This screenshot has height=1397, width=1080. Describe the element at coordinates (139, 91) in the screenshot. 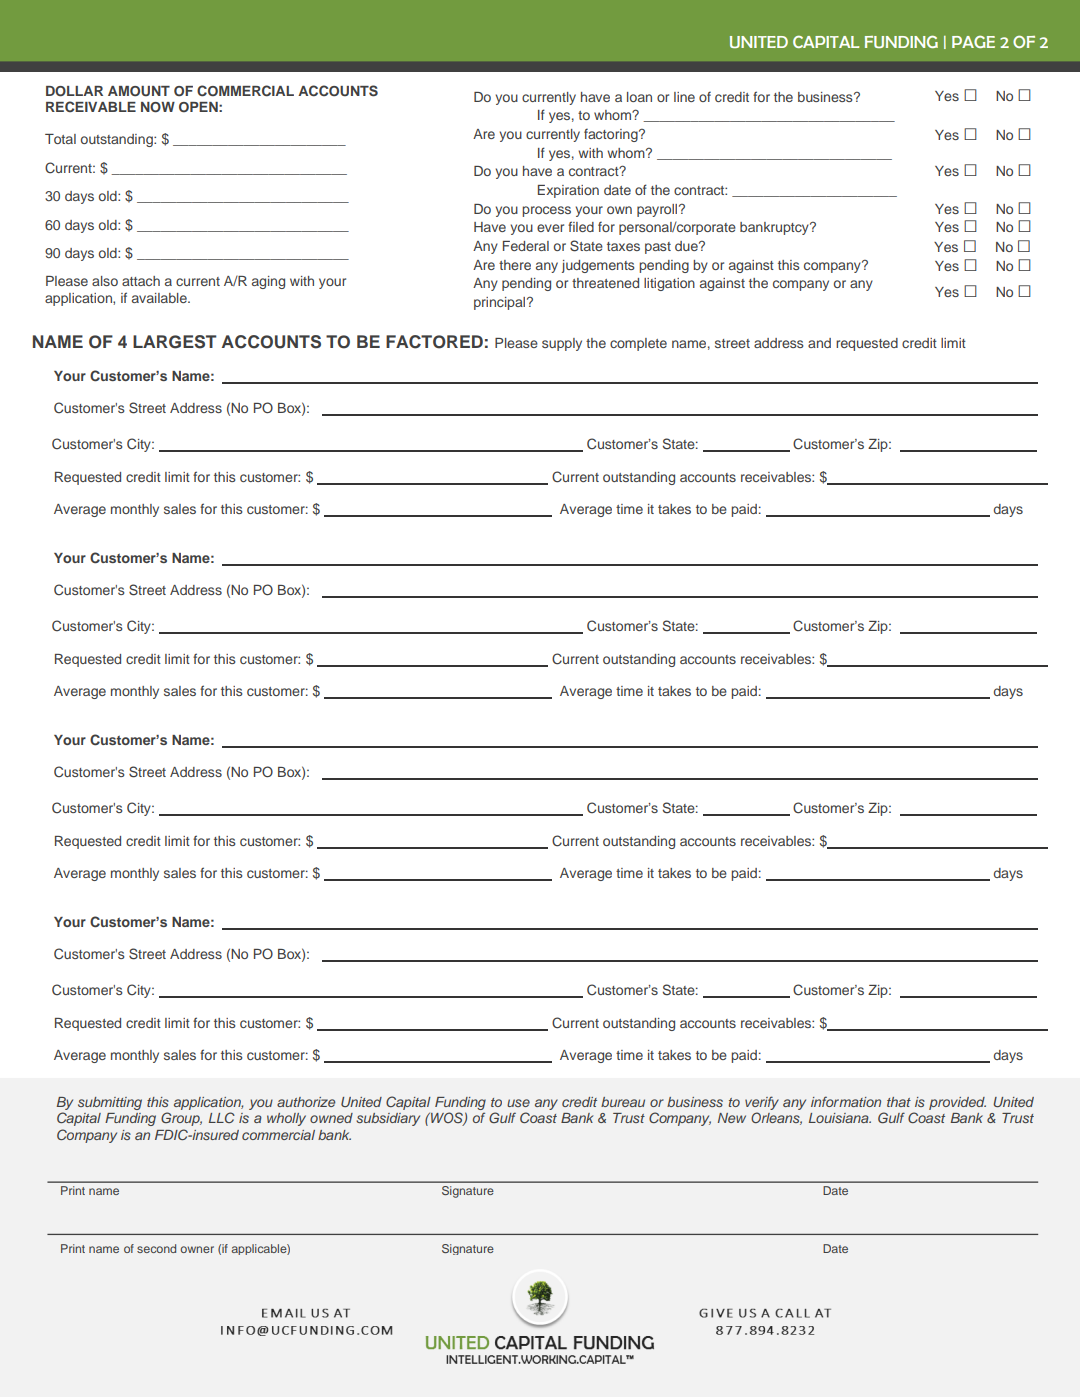

I see `AMOUNT` at that location.
